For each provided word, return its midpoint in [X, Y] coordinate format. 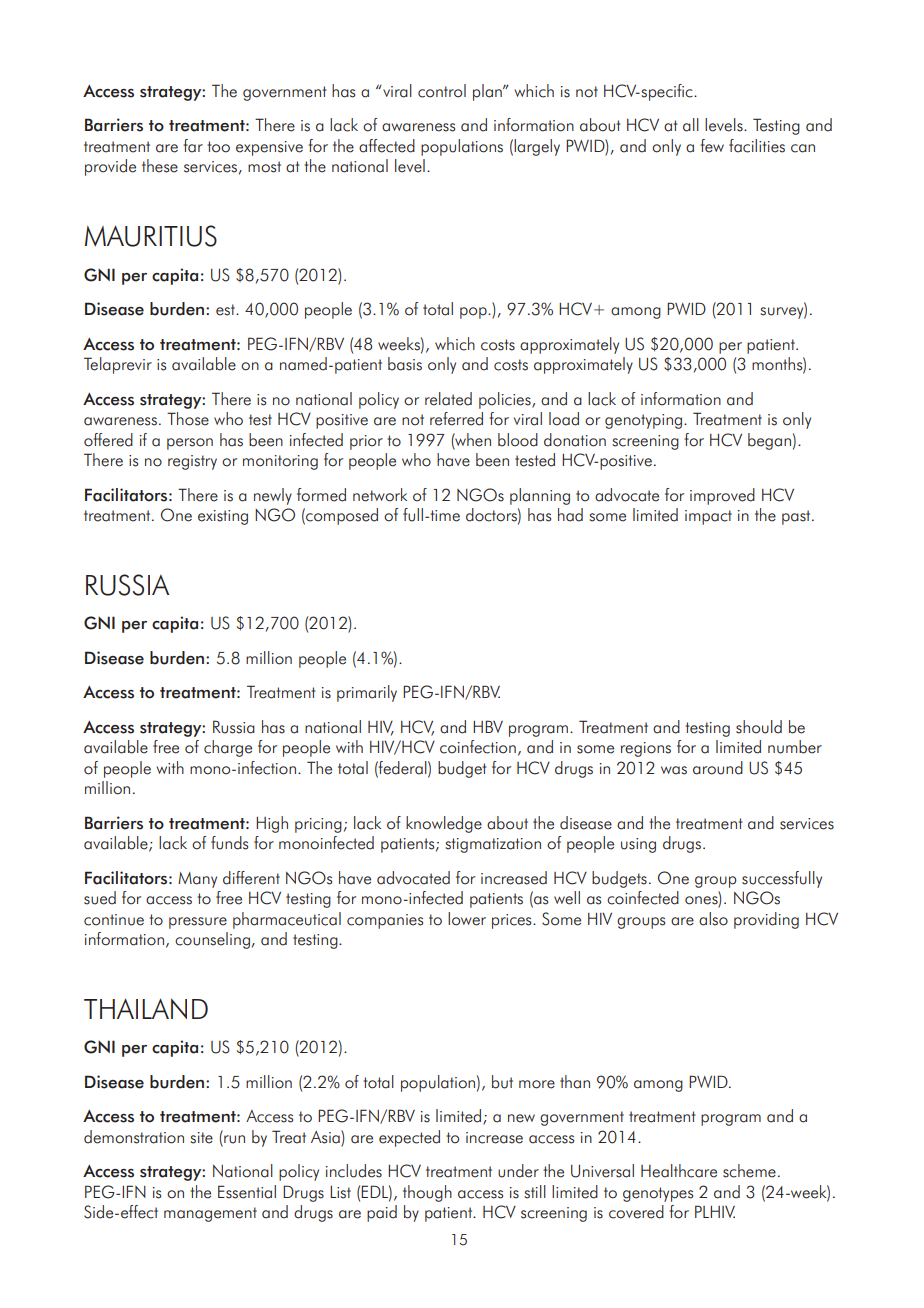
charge [228, 748]
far [193, 146]
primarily [367, 693]
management [210, 1214]
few [712, 146]
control [442, 91]
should [759, 727]
